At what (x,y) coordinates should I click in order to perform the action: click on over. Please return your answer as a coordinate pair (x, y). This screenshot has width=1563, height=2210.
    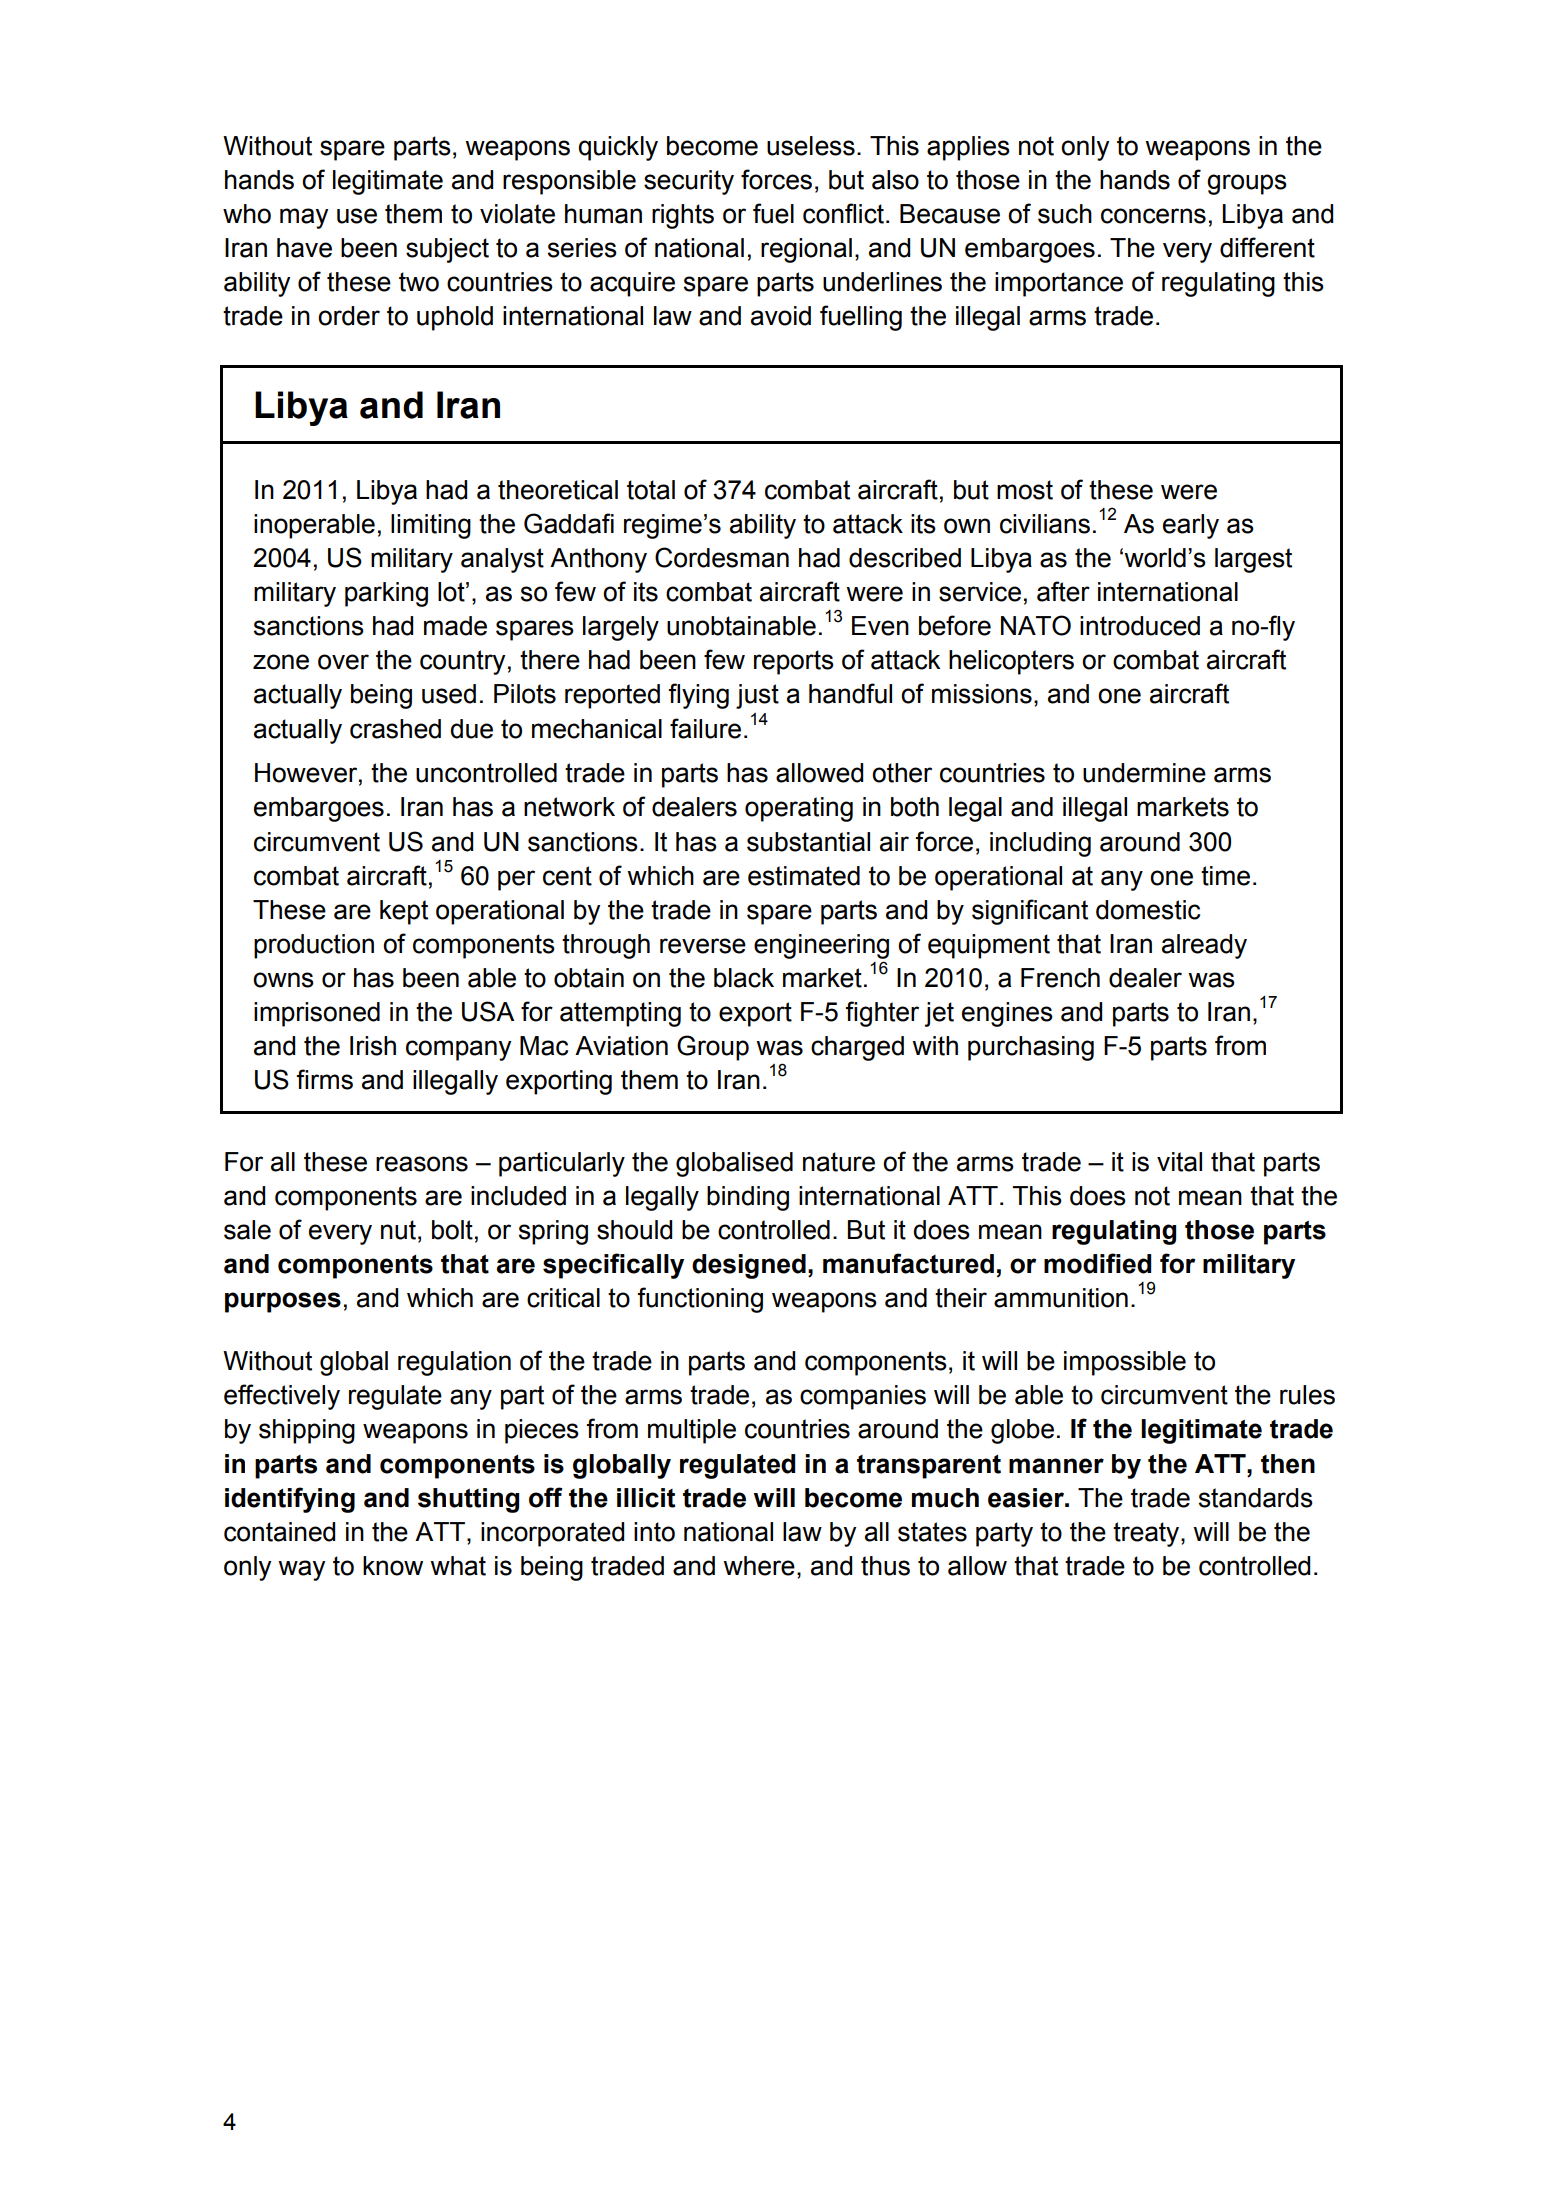
    Looking at the image, I should click on (343, 662).
